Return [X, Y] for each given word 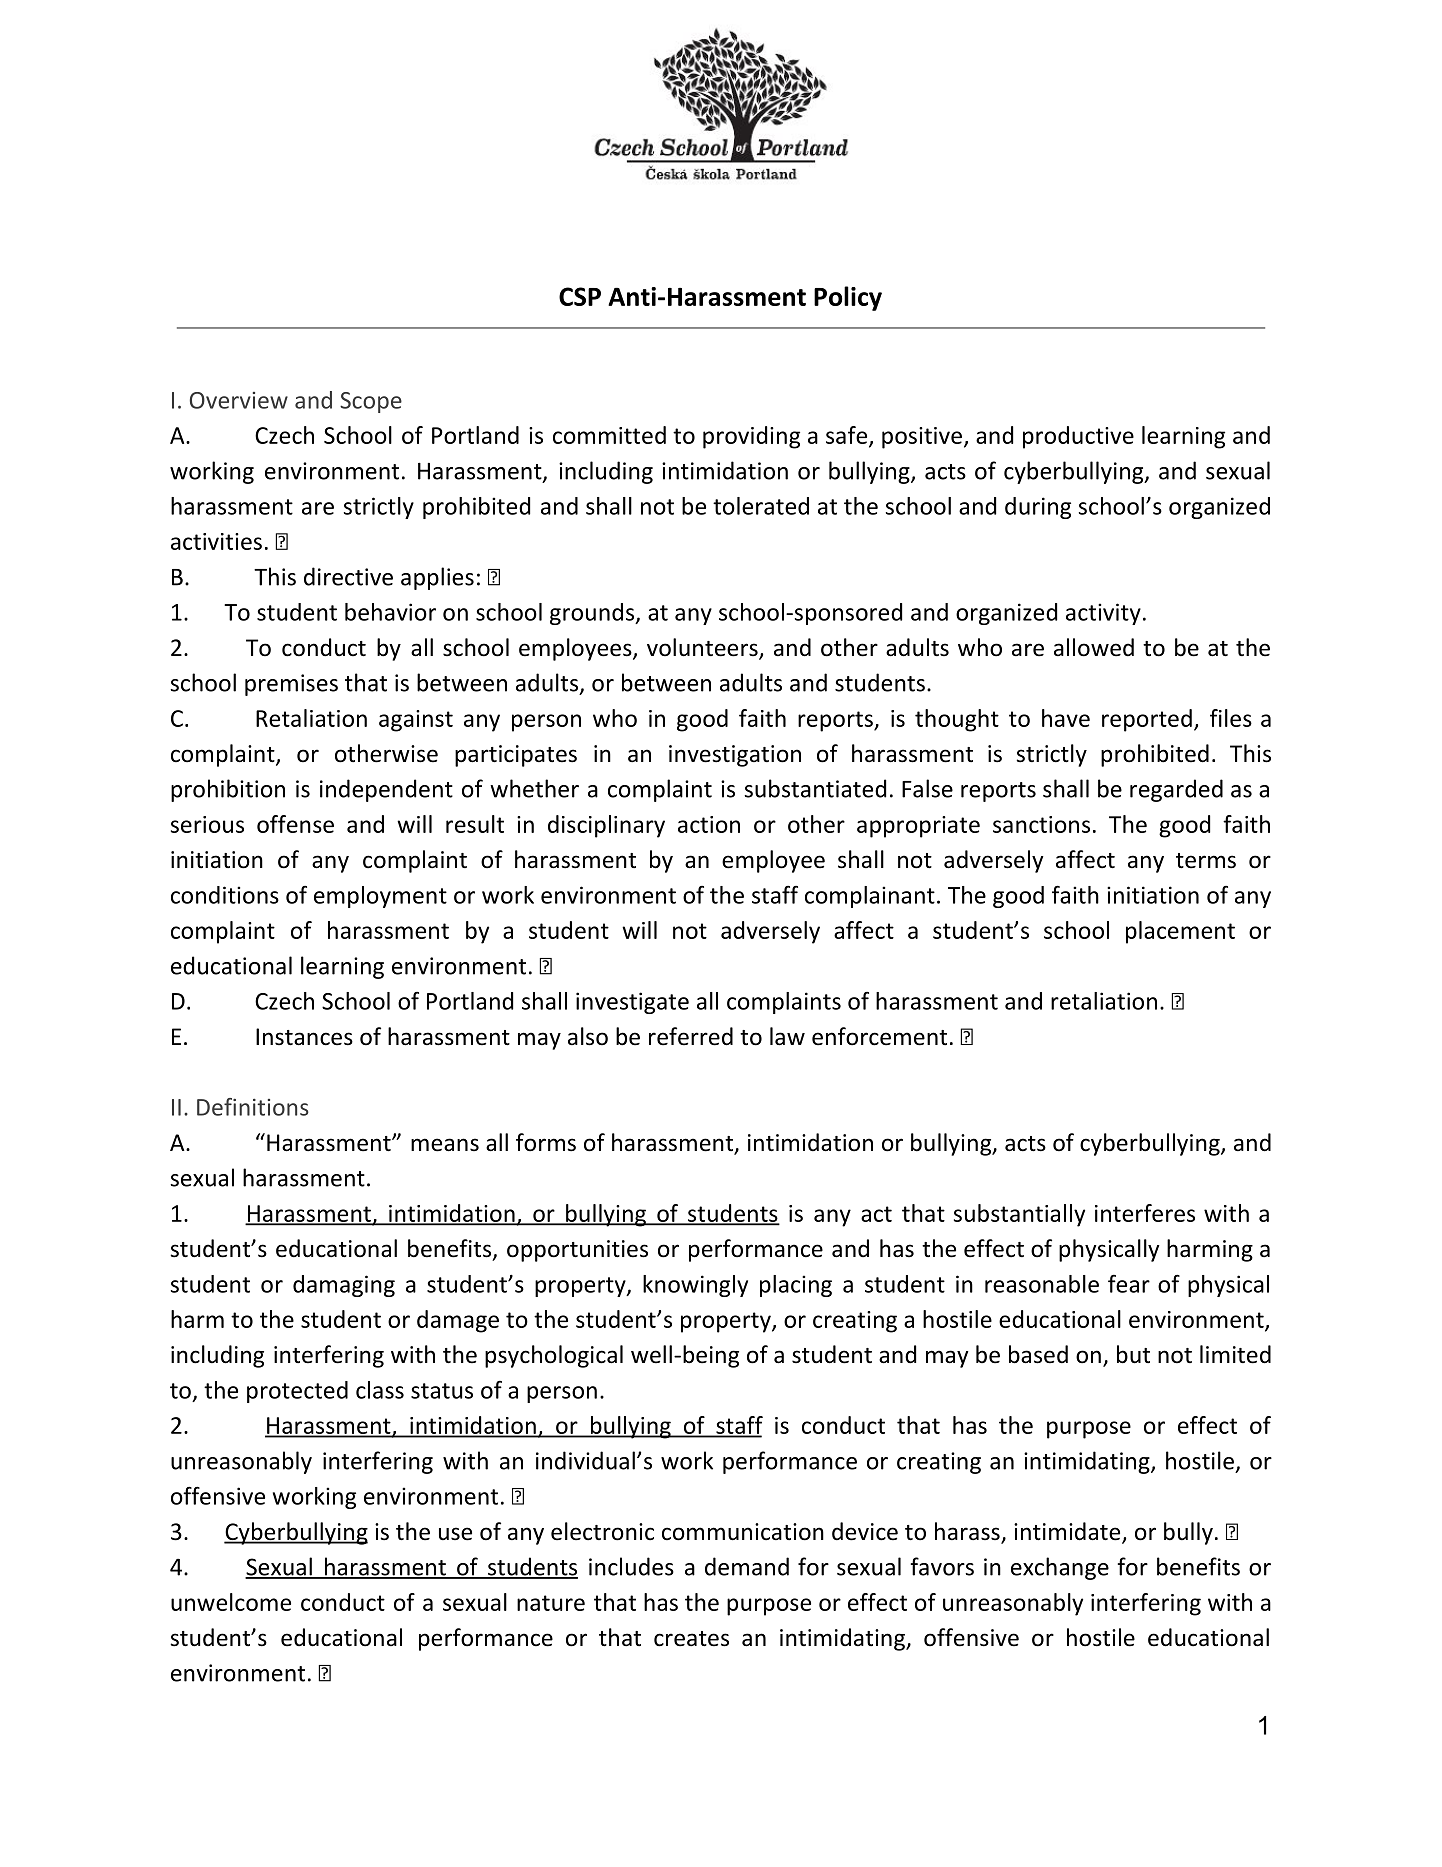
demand [747, 1566]
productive [1078, 437]
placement [1180, 932]
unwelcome [231, 1602]
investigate [632, 1003]
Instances [304, 1037]
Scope [371, 402]
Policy [848, 298]
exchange [1060, 1568]
